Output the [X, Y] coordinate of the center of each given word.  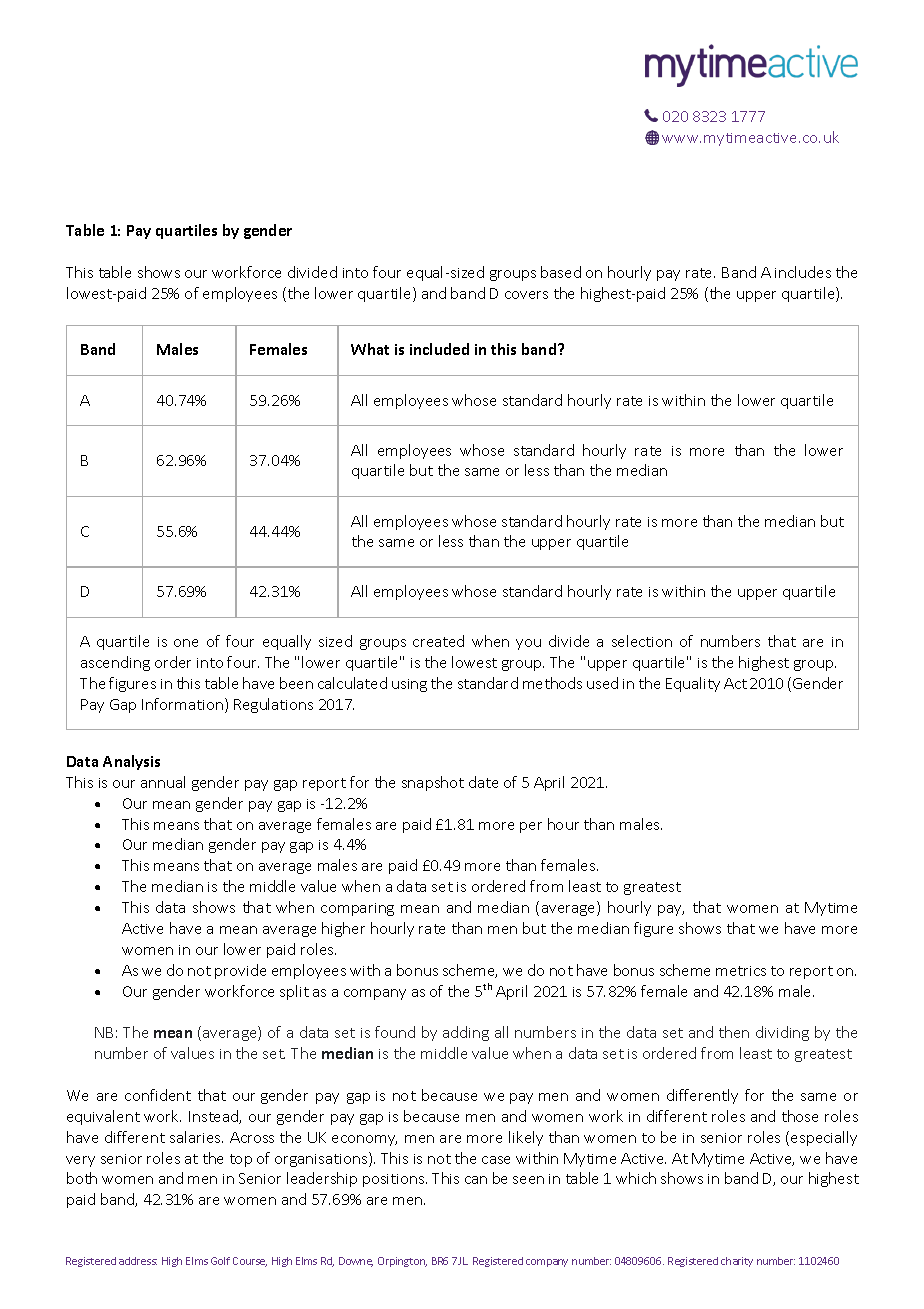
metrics [741, 971]
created [438, 641]
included [439, 349]
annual [163, 782]
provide [240, 971]
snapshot [433, 783]
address [138, 1261]
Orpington [402, 1262]
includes [803, 272]
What [370, 349]
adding [466, 1033]
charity [737, 1262]
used [602, 683]
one [186, 643]
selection [642, 641]
